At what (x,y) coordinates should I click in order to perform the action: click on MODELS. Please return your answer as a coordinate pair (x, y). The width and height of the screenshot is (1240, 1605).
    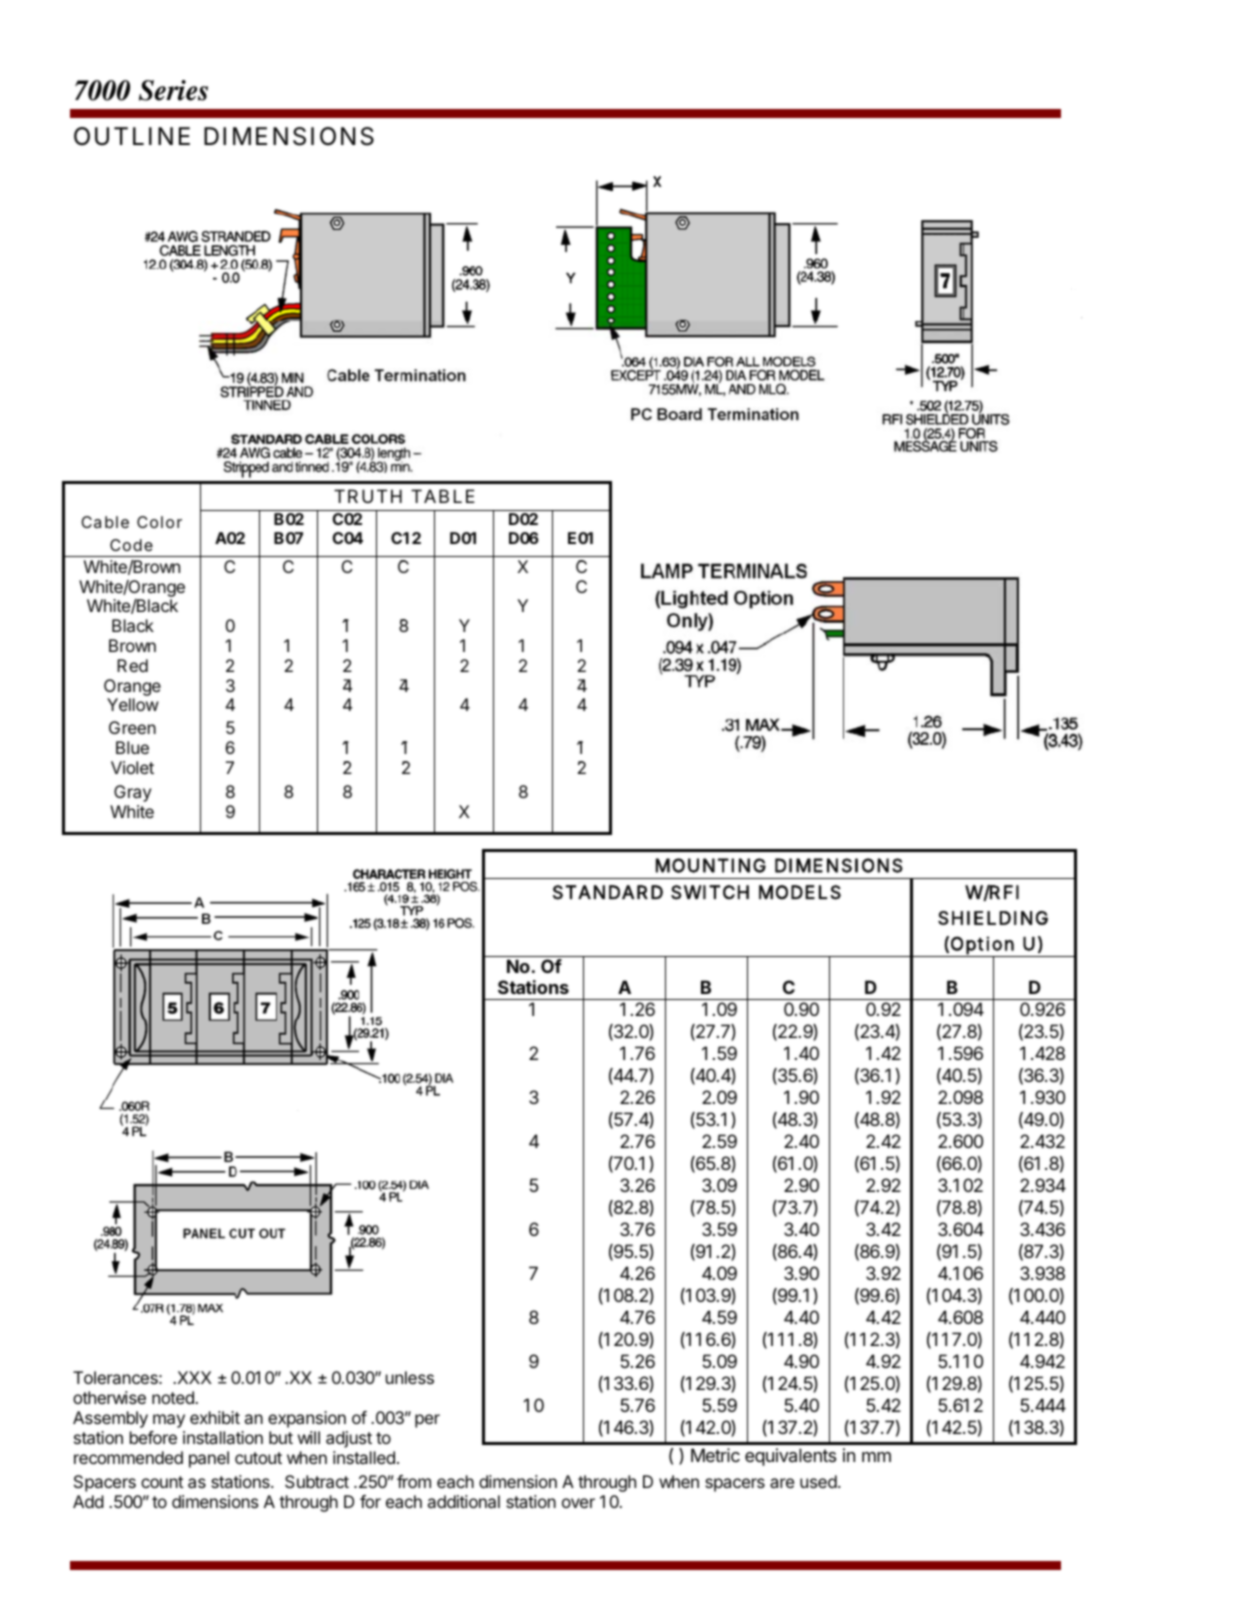
    Looking at the image, I should click on (800, 892).
